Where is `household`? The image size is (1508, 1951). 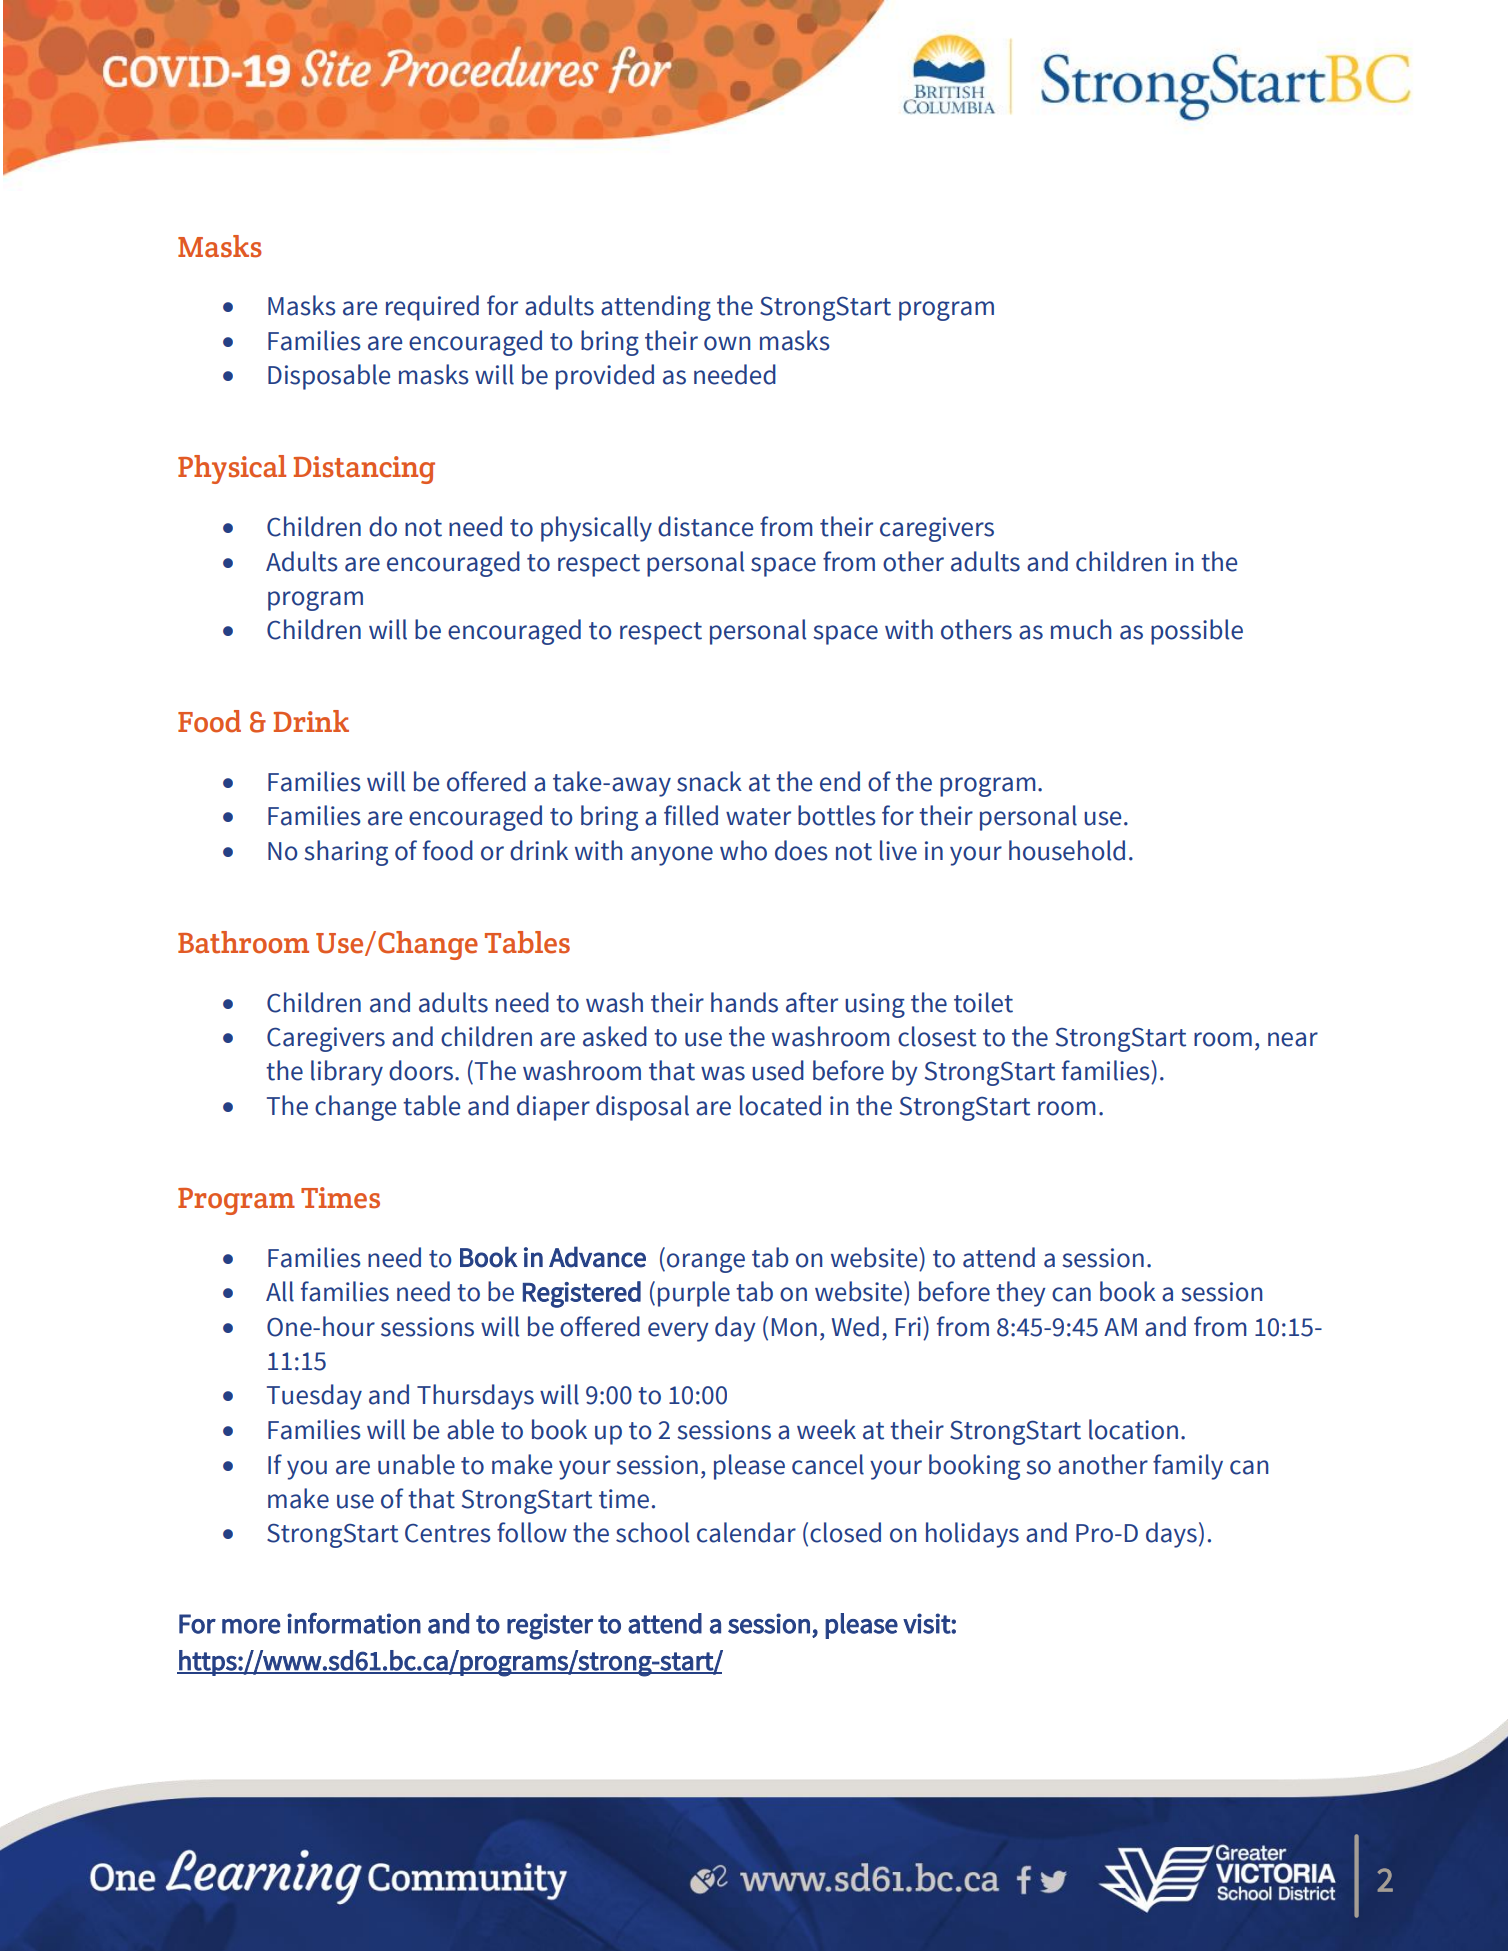 household is located at coordinates (1067, 850).
